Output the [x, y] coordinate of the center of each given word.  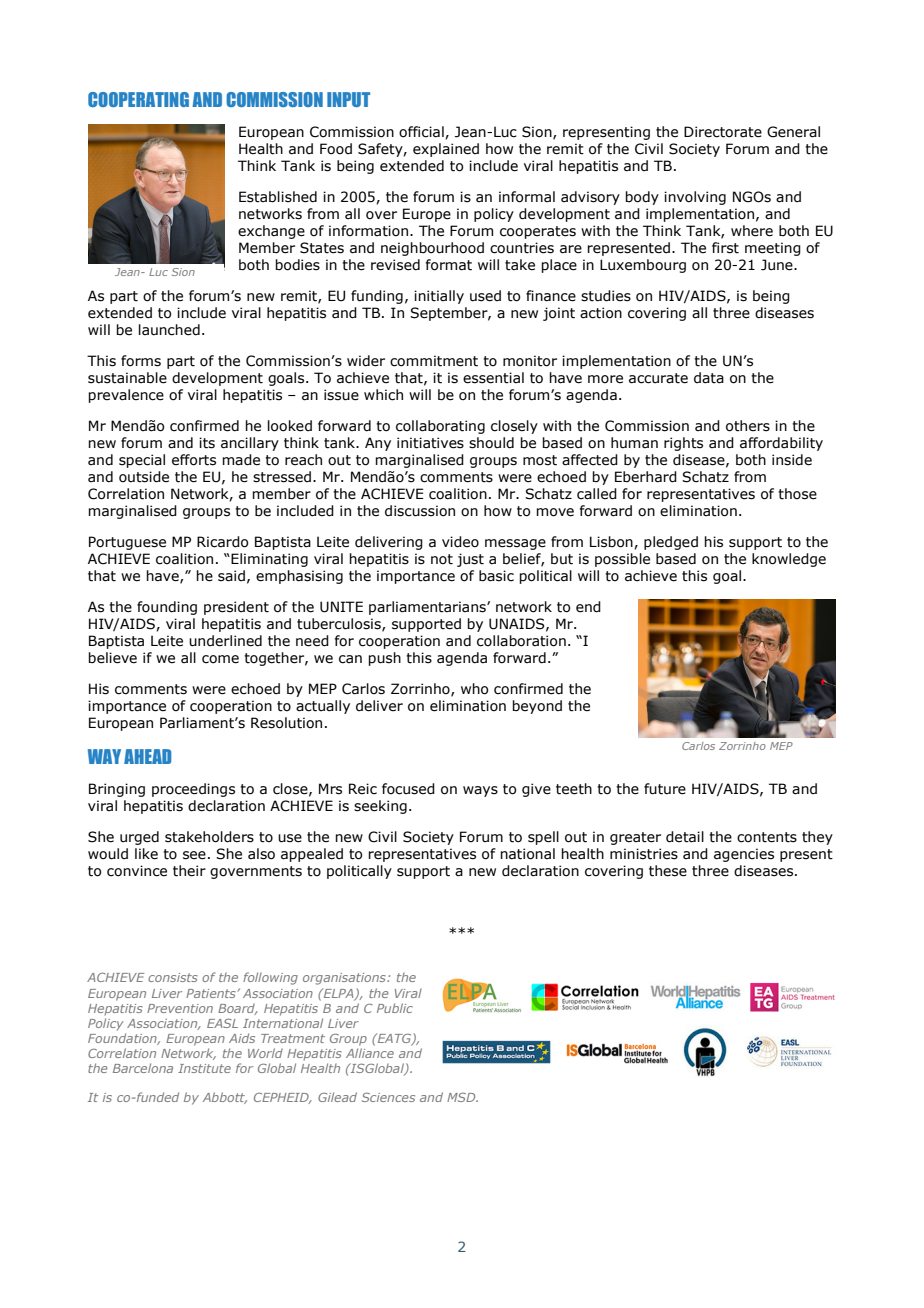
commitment [434, 361]
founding [167, 608]
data [709, 378]
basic [496, 576]
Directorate [723, 132]
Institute [204, 1068]
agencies [744, 855]
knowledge [789, 560]
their [189, 871]
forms [141, 361]
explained [446, 150]
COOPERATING [138, 99]
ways [480, 791]
